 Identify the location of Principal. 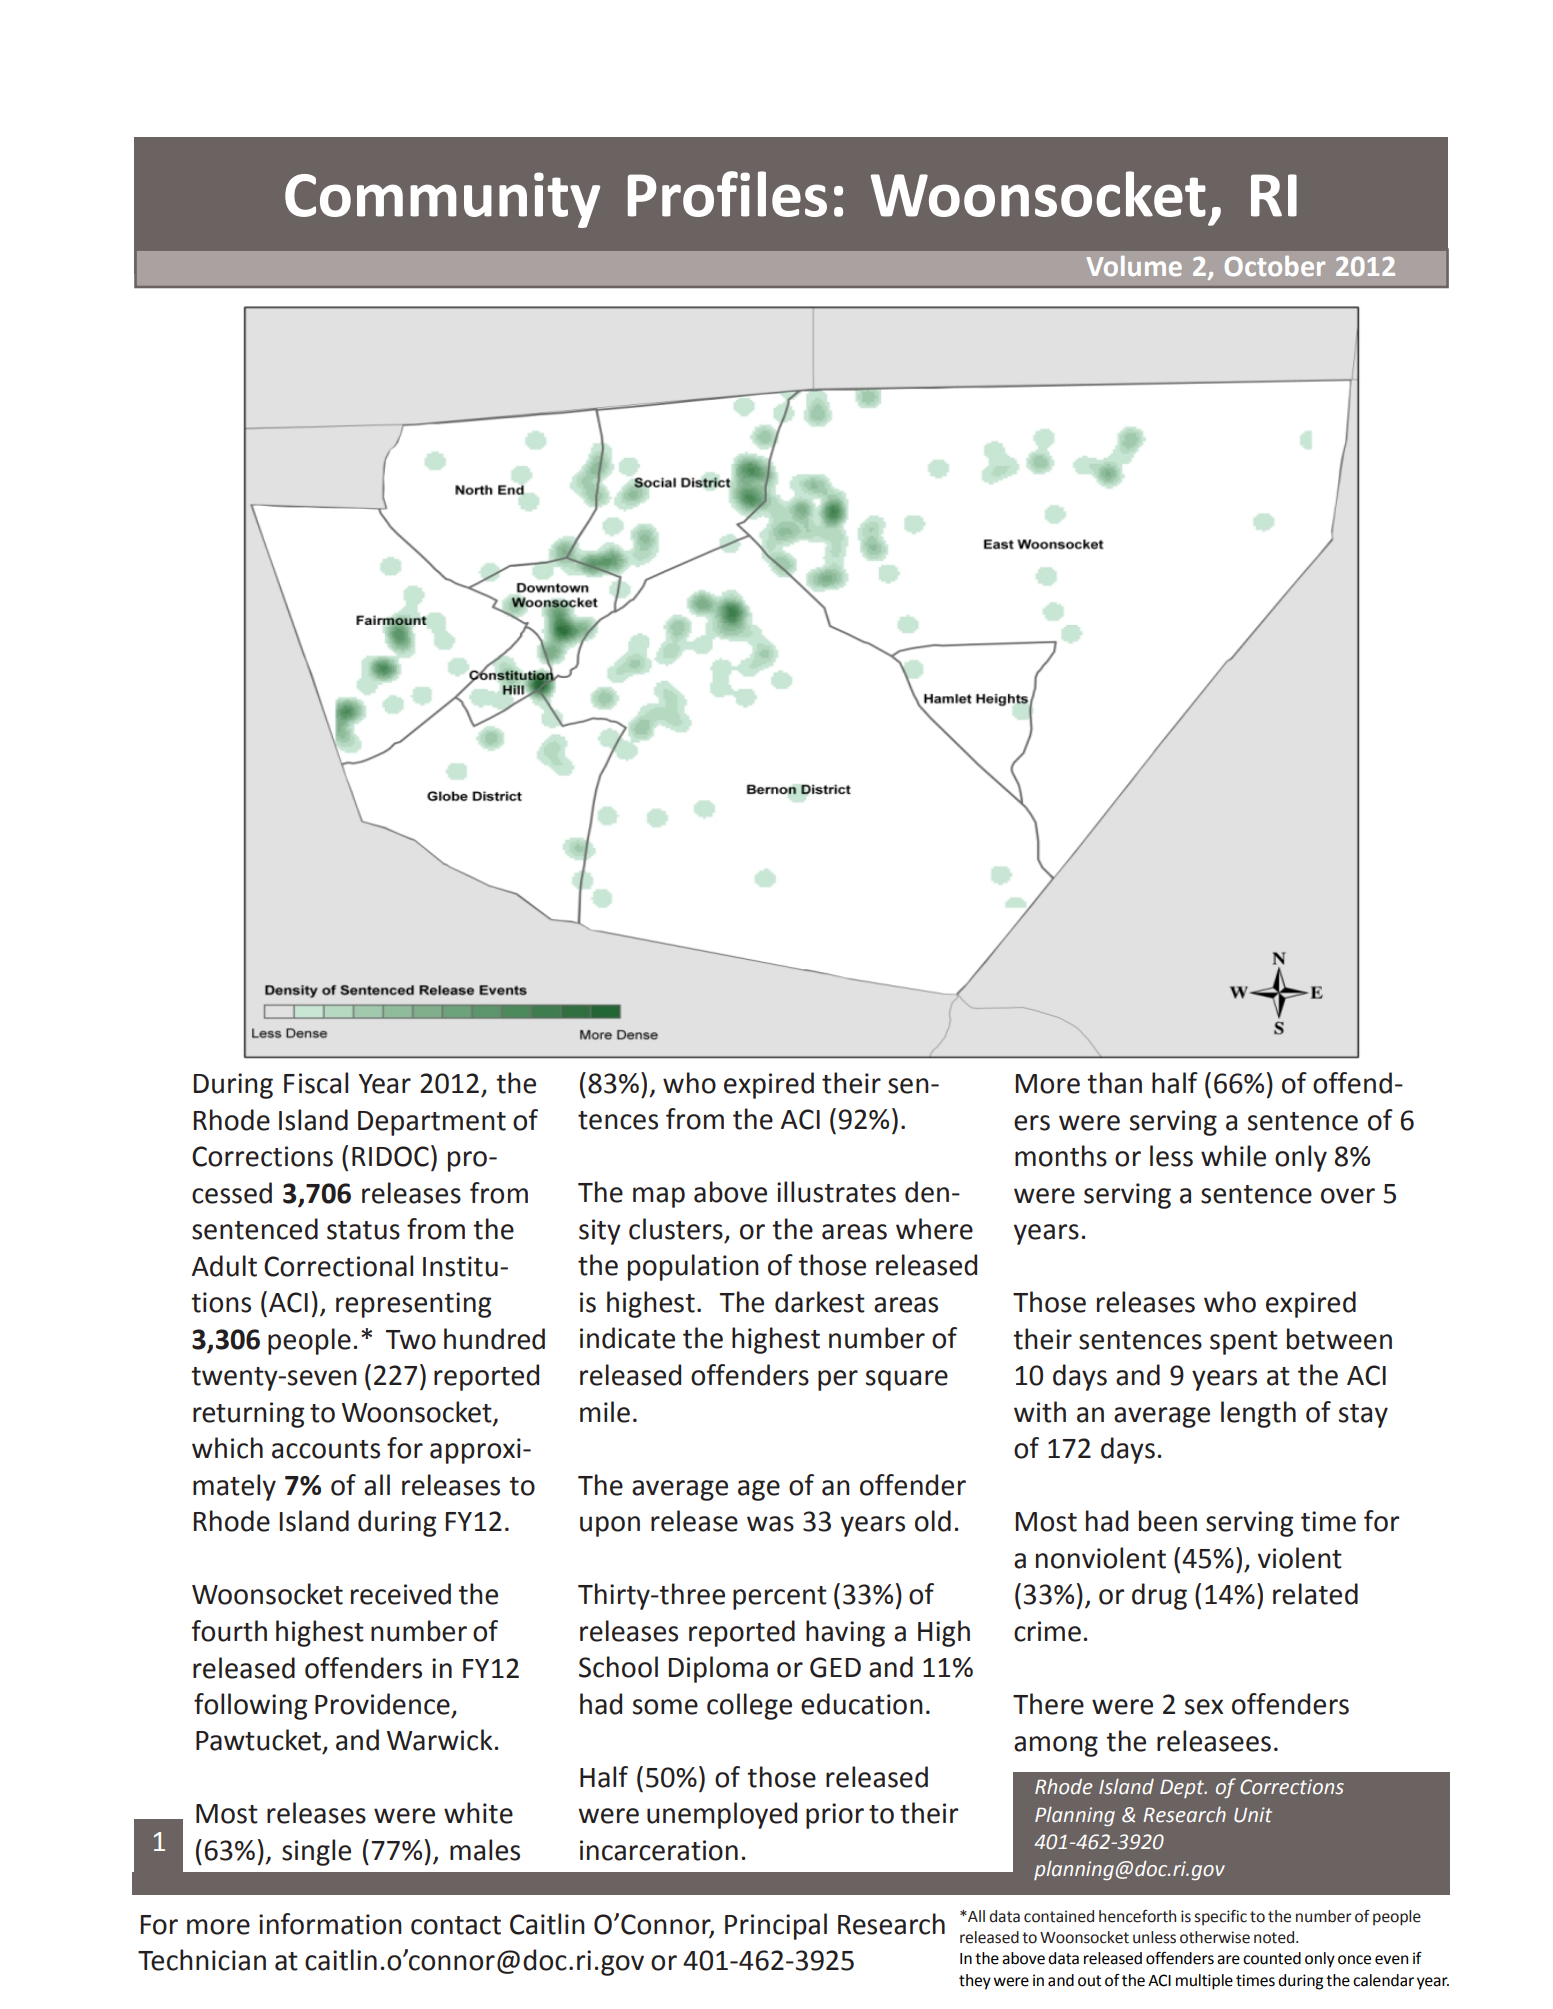
(776, 1926).
